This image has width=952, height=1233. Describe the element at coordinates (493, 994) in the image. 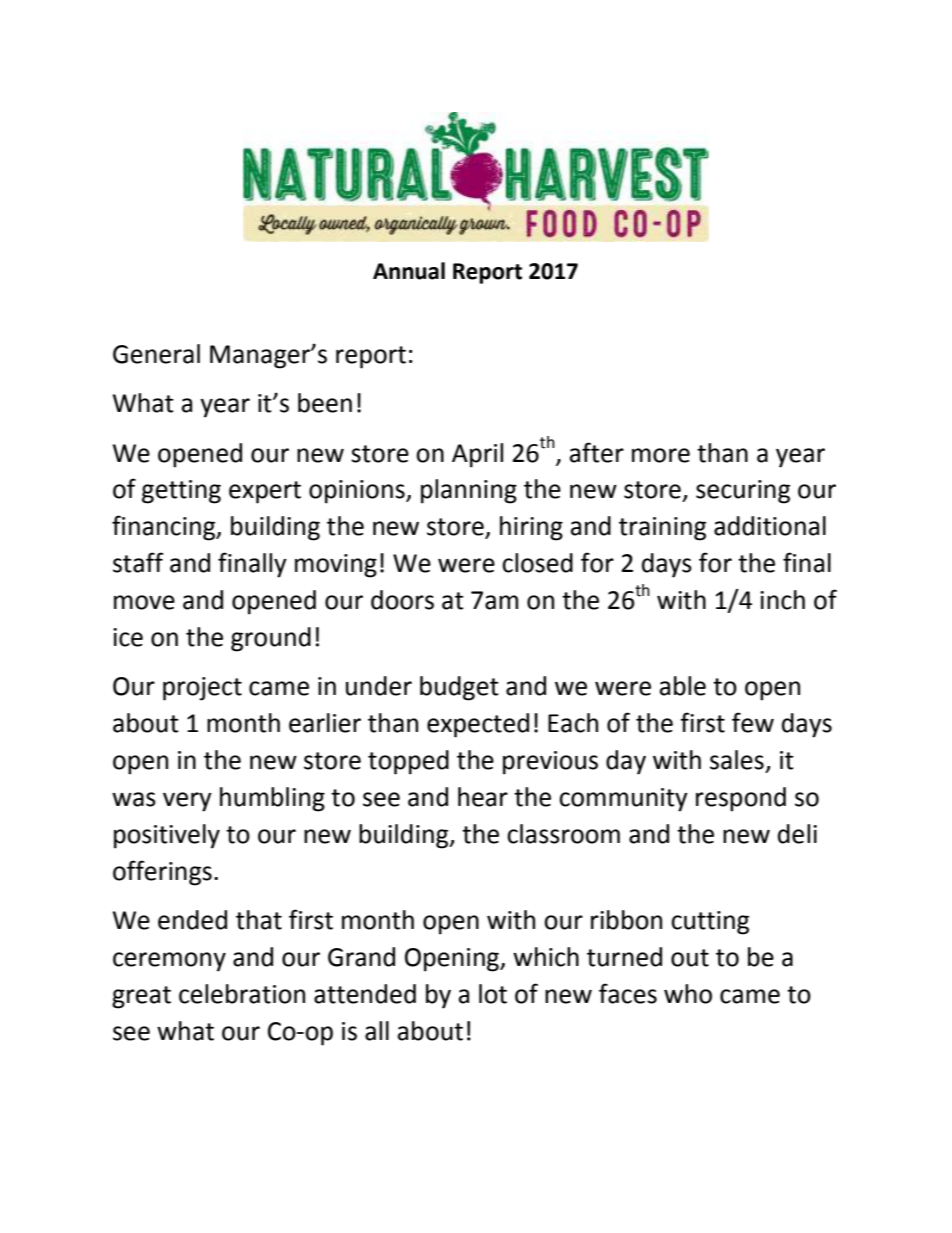

I see `lot` at that location.
